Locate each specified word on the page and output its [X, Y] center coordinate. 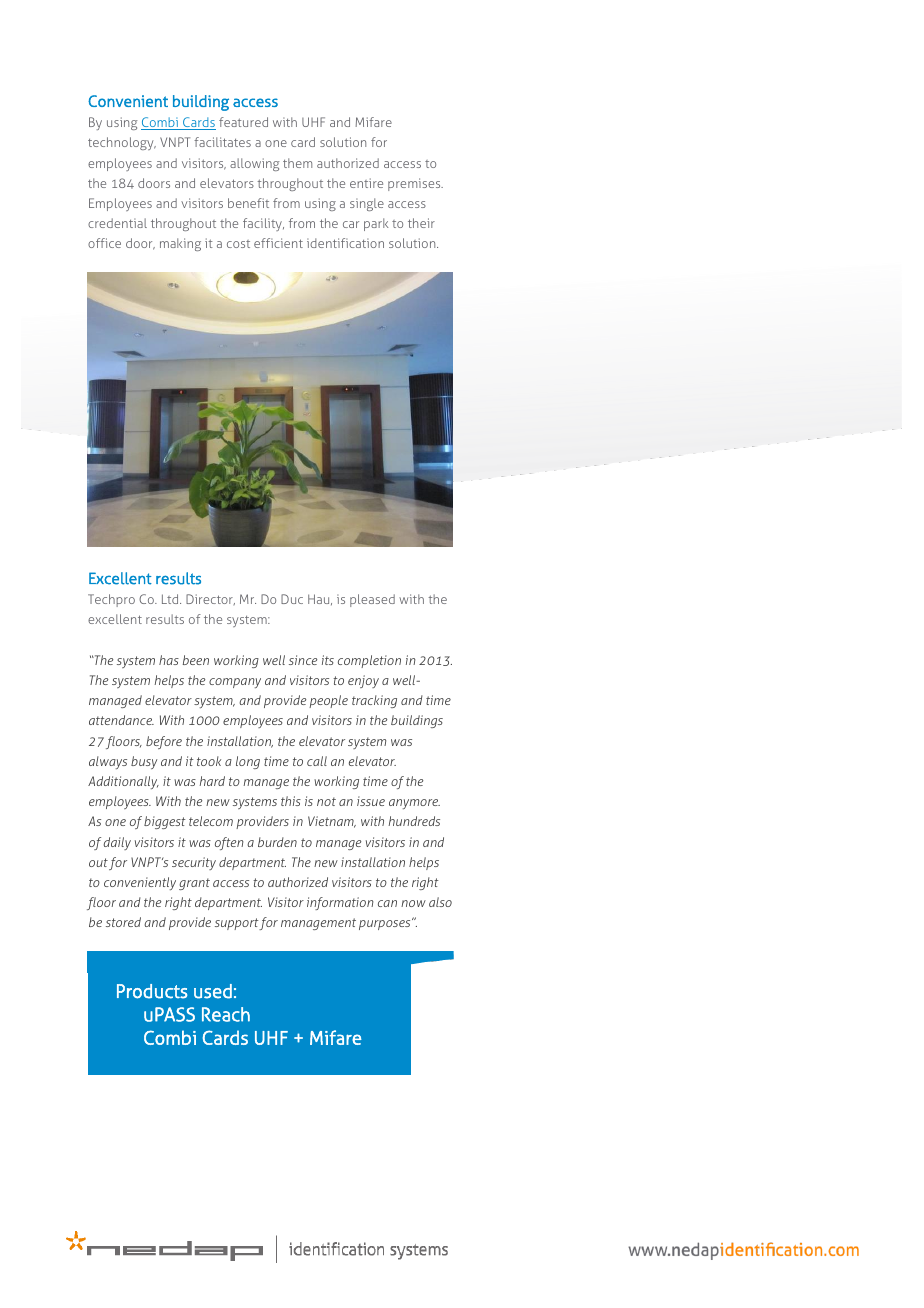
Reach [226, 1014]
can [387, 903]
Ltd [171, 599]
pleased [372, 600]
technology [122, 143]
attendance [121, 720]
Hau [320, 599]
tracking [374, 701]
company [235, 683]
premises [415, 184]
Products [152, 991]
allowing [254, 164]
